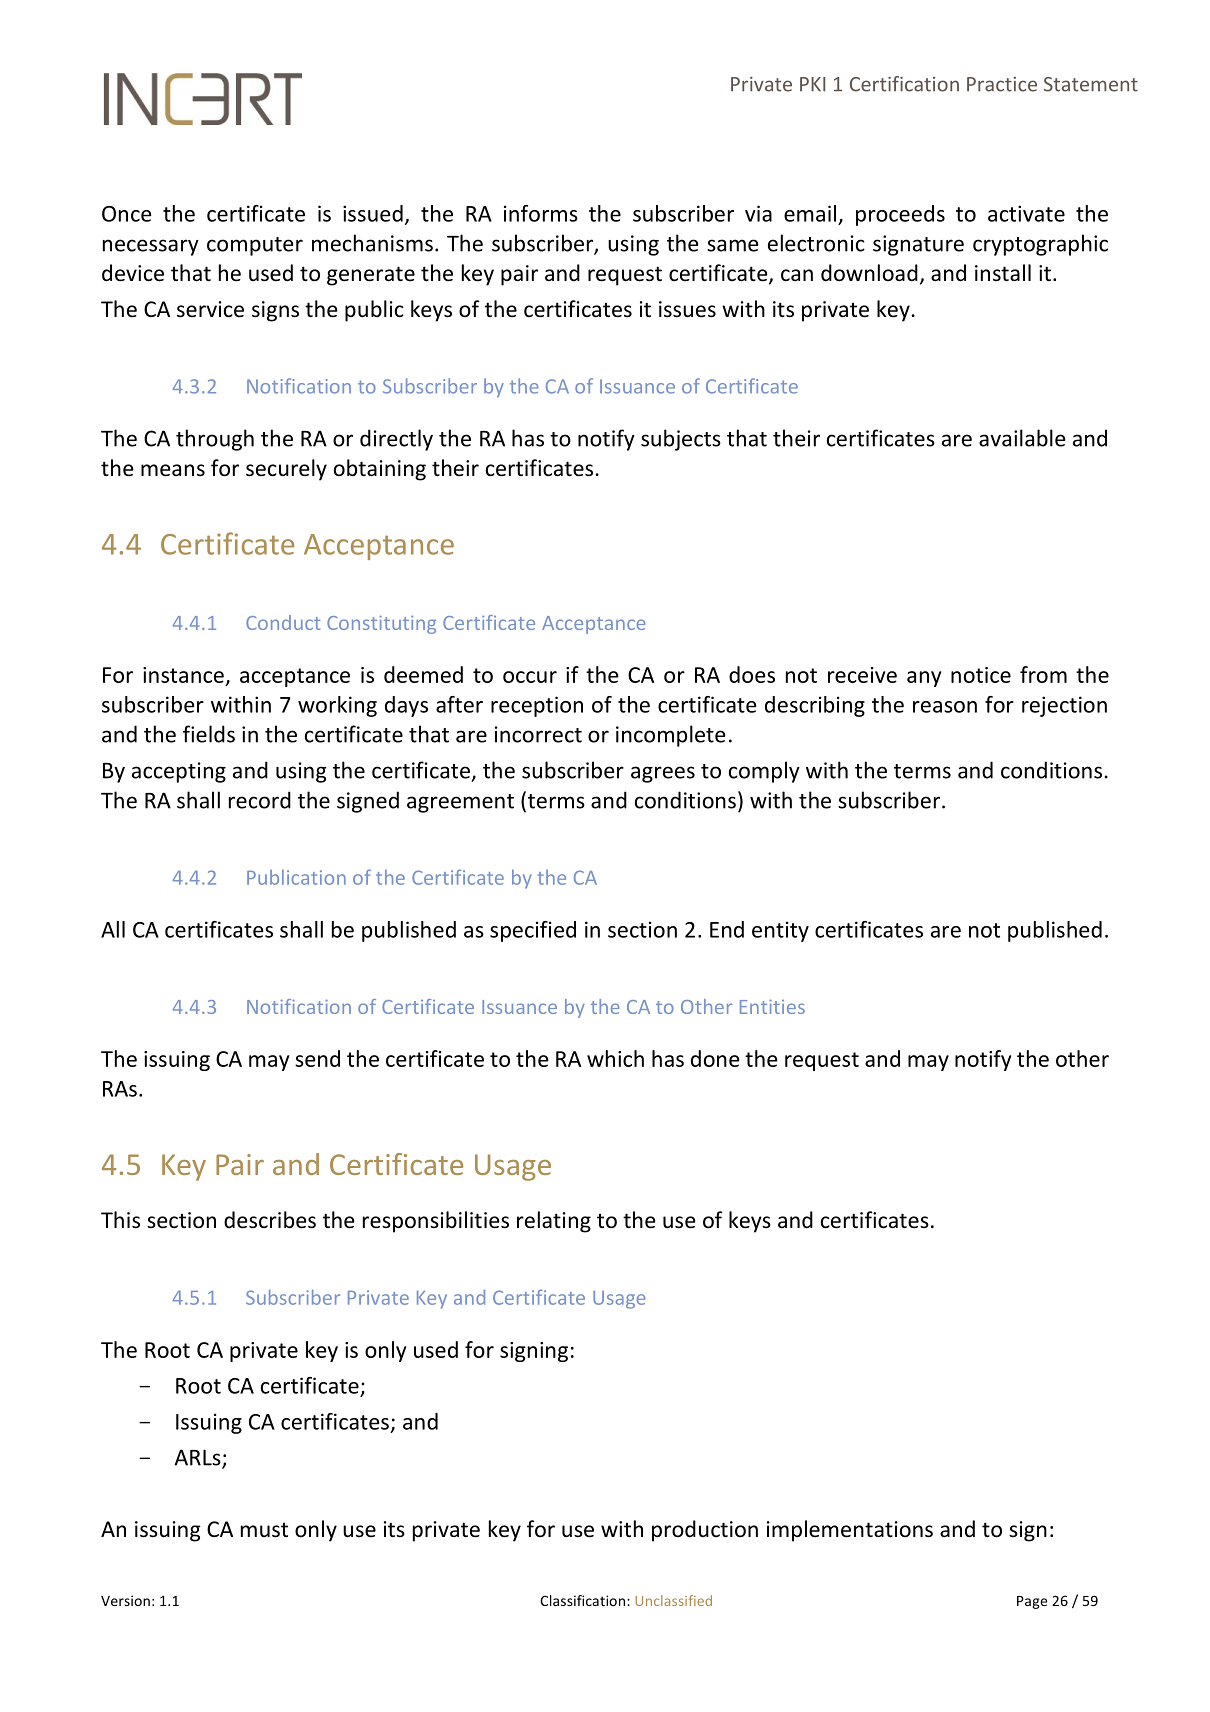 This page has height=1712, width=1210. Describe the element at coordinates (255, 246) in the page. I see `computer` at that location.
